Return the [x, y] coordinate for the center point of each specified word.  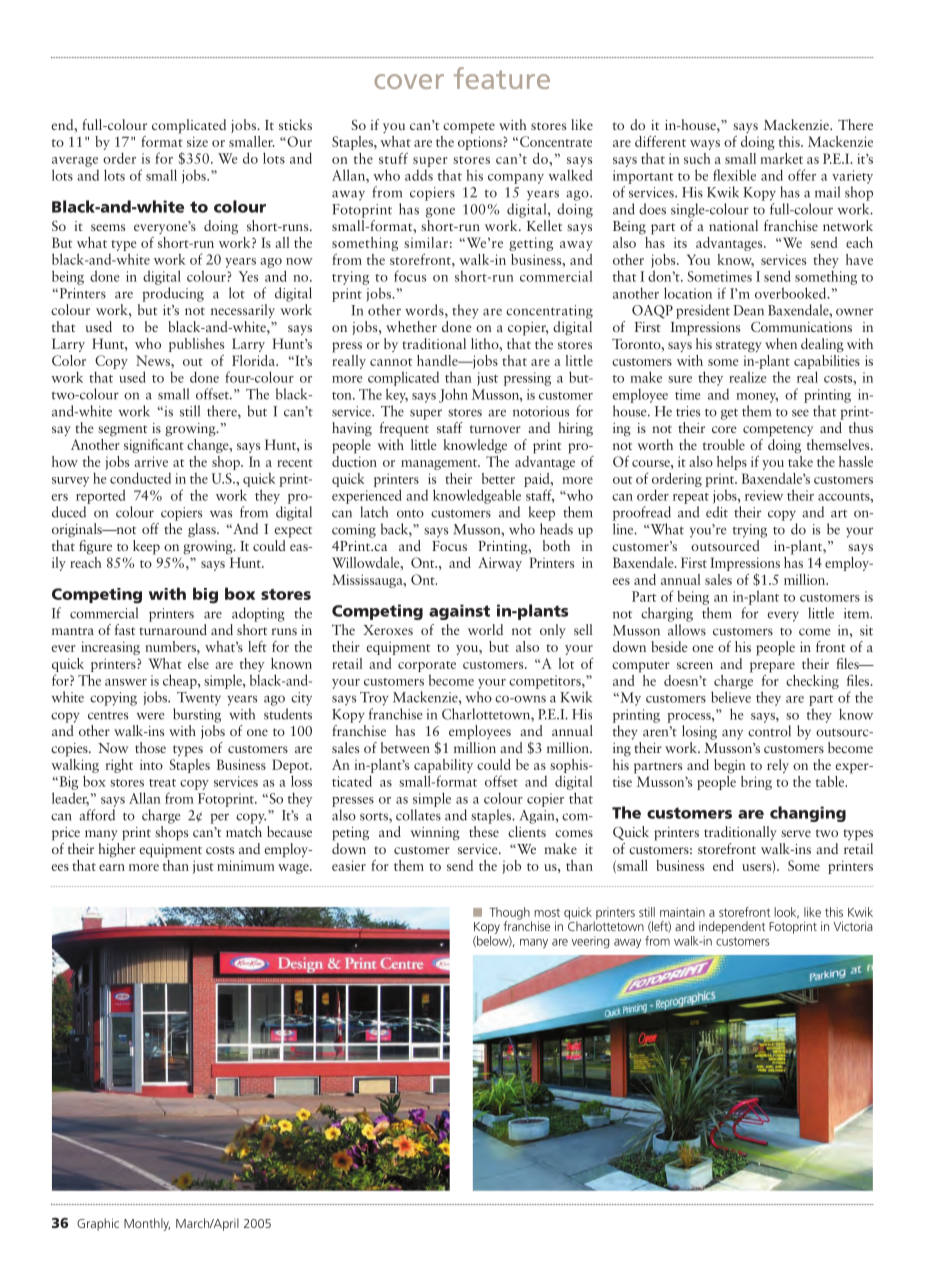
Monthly [147, 1224]
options [481, 143]
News [154, 360]
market [781, 158]
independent [732, 927]
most [547, 913]
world [485, 629]
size [197, 141]
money [757, 398]
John [453, 395]
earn [112, 867]
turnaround [173, 629]
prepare [772, 667]
